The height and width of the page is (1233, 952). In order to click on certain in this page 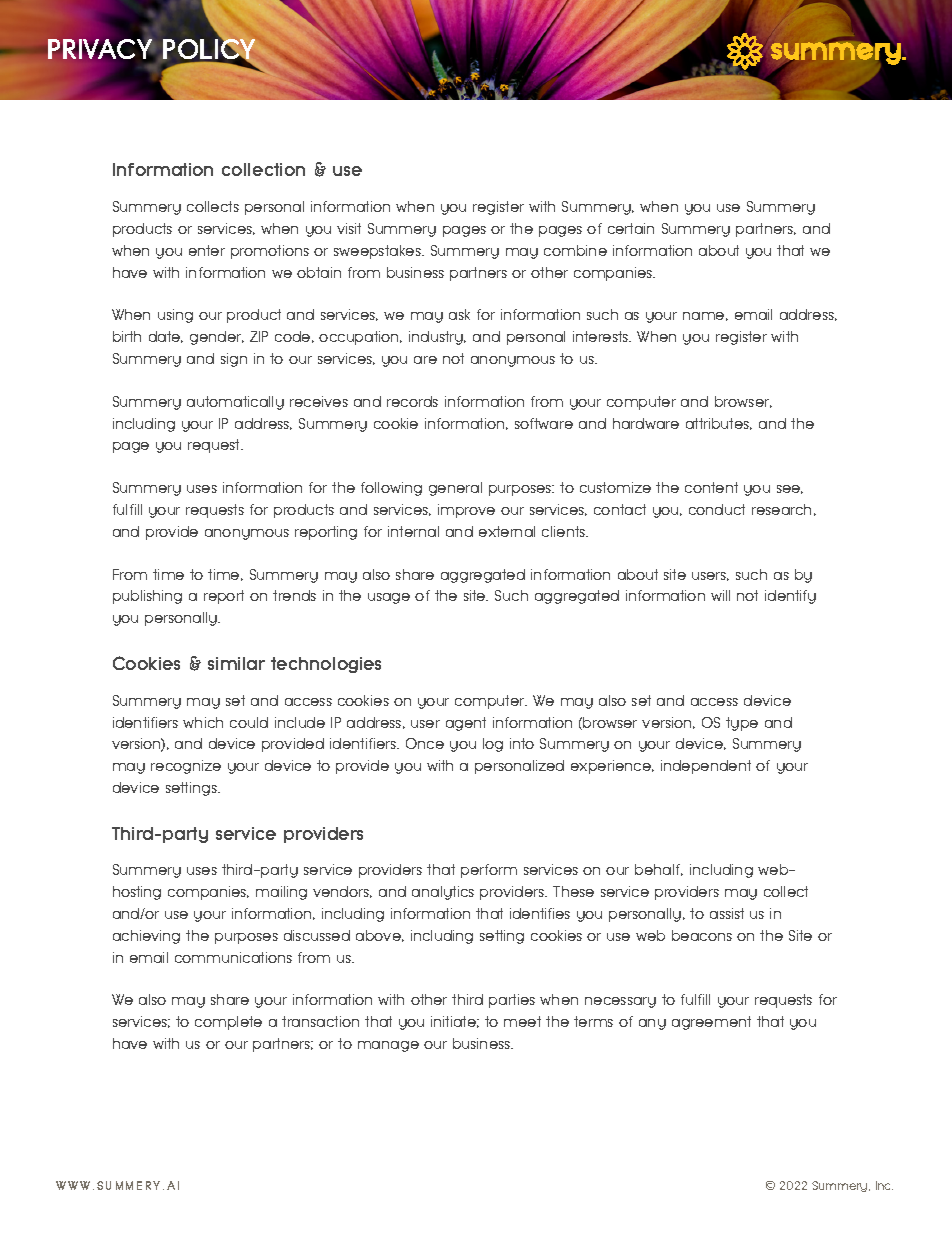, I will do `click(631, 228)`.
